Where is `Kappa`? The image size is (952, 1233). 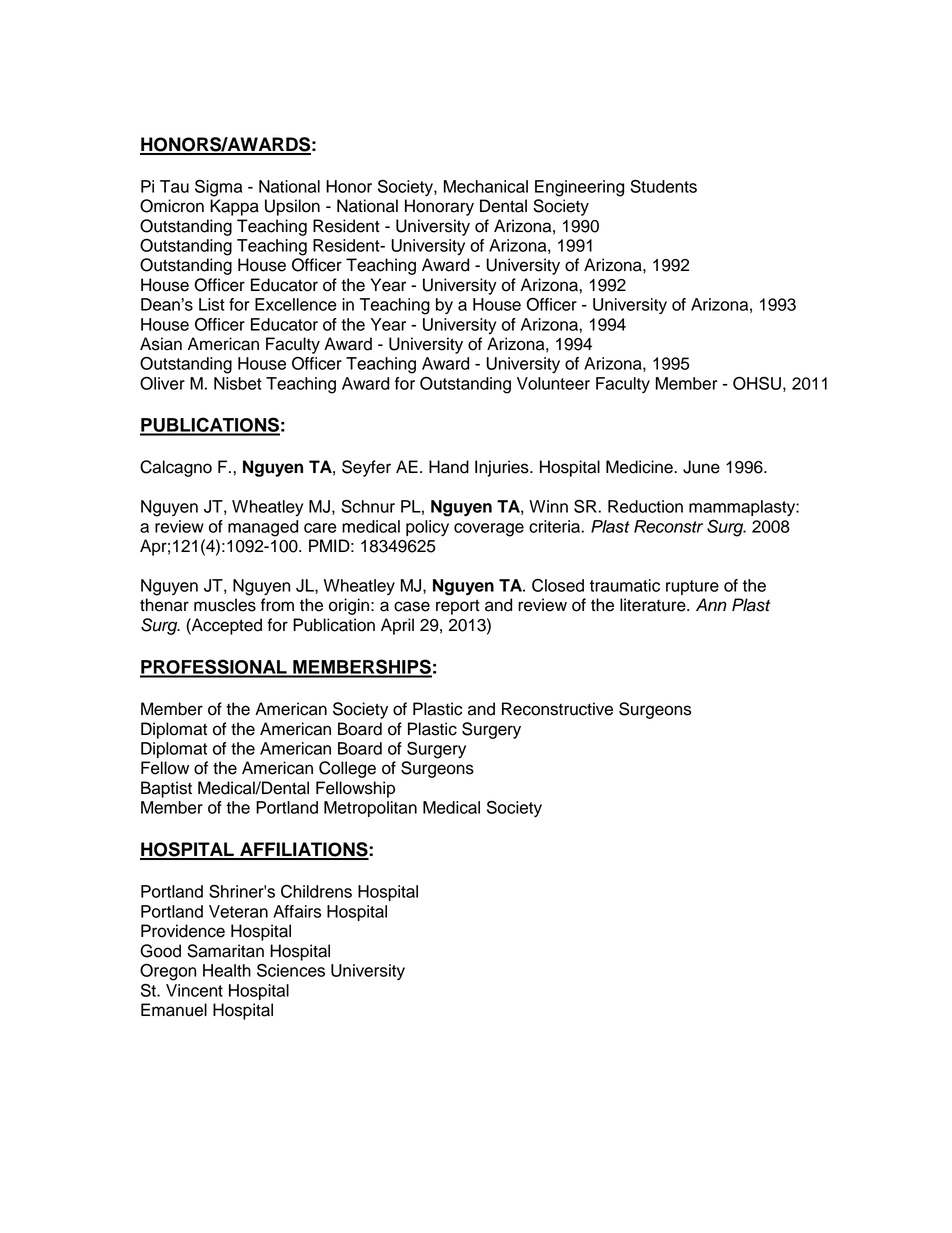
Kappa is located at coordinates (234, 207).
